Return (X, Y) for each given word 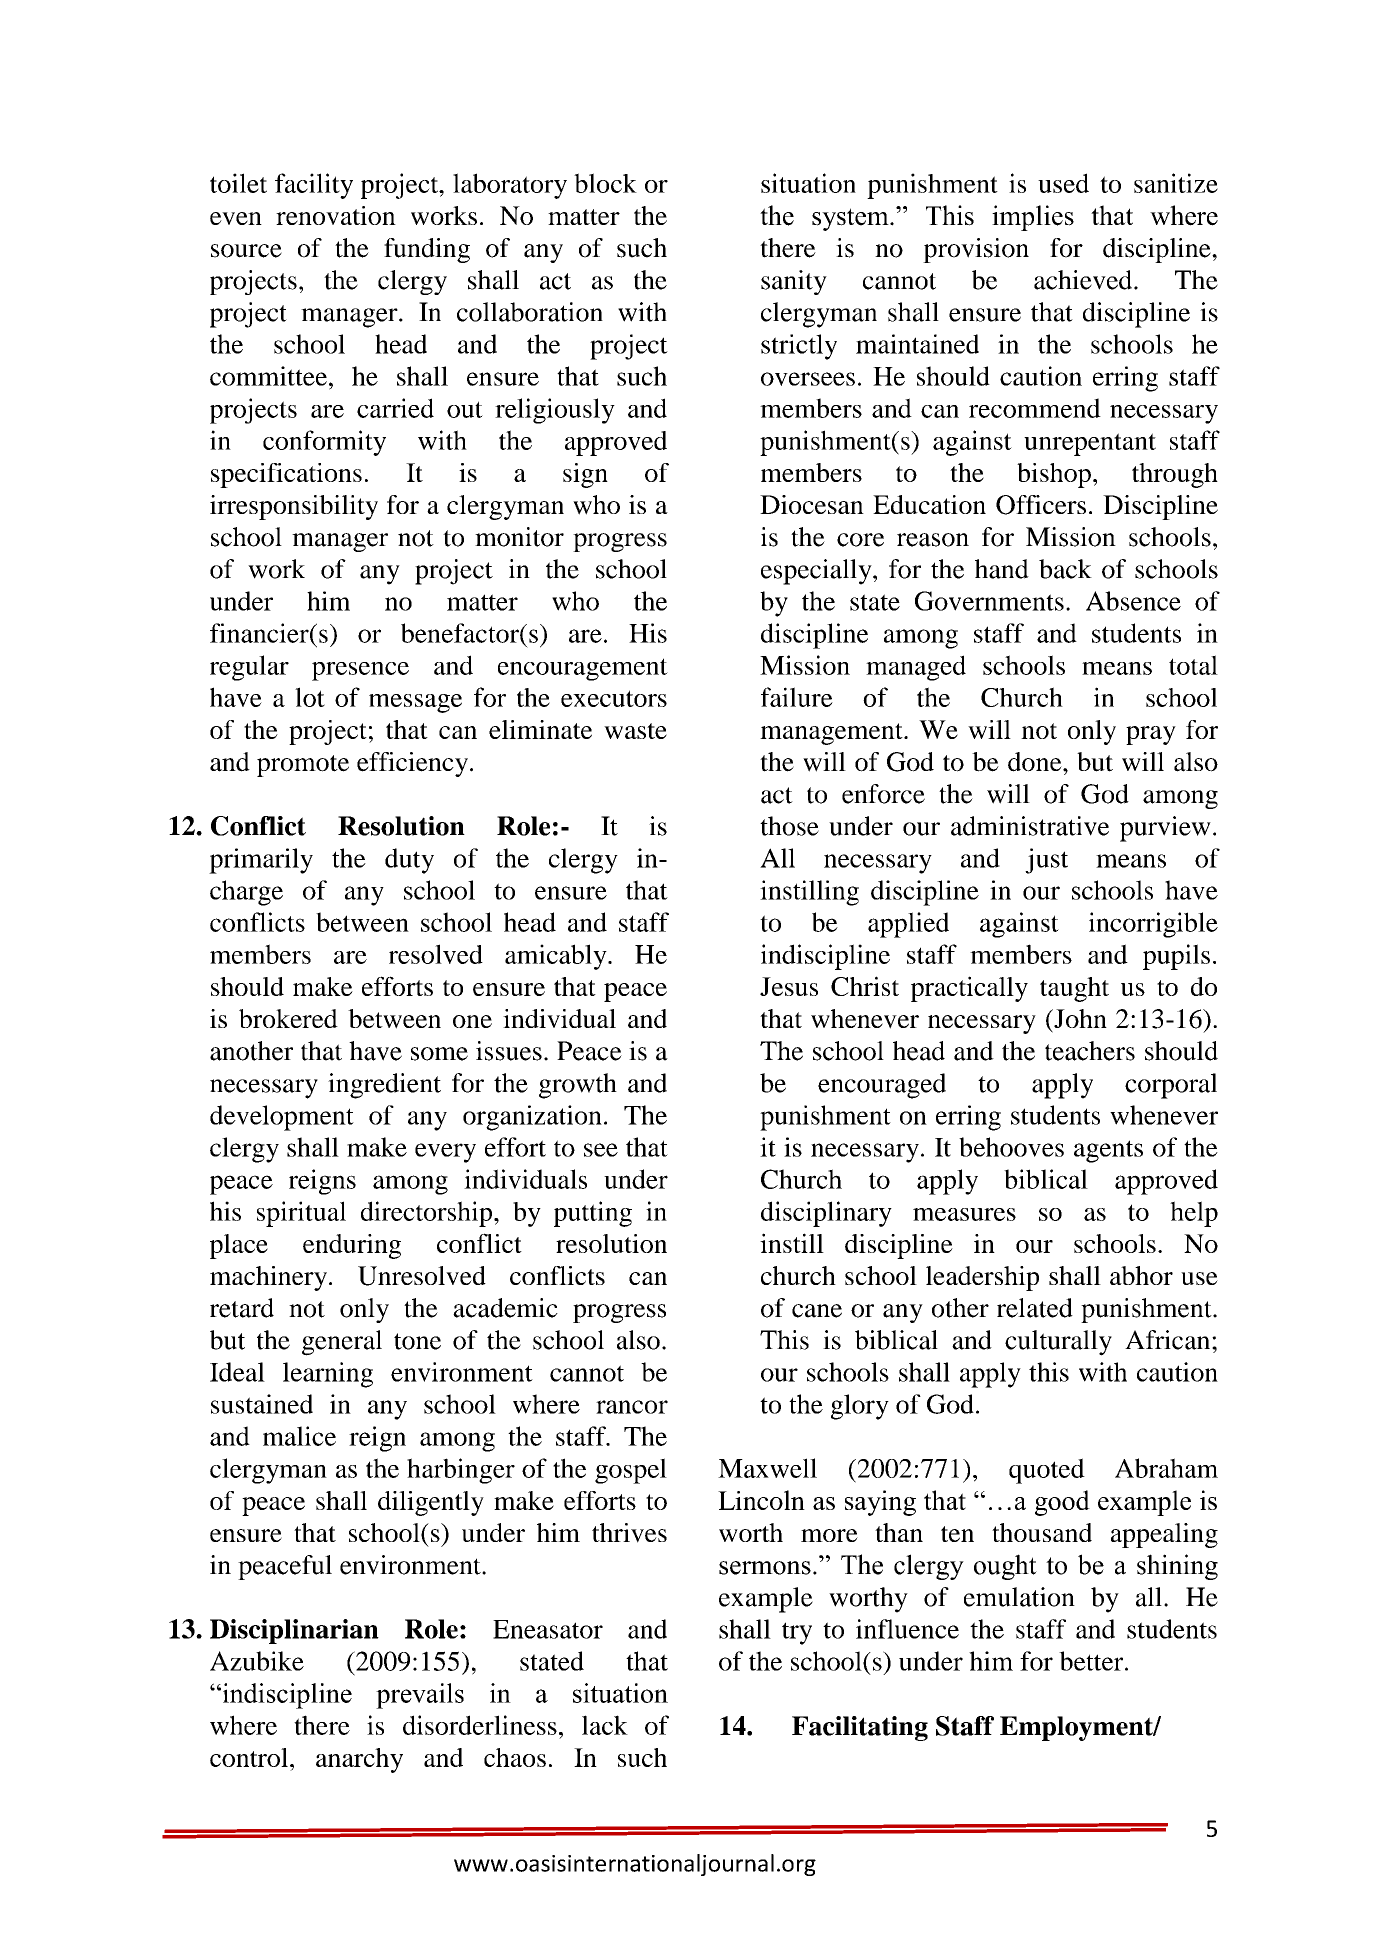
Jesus (789, 986)
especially (817, 572)
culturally (1058, 1343)
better (1092, 1661)
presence (360, 671)
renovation (336, 215)
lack (605, 1725)
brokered (288, 1018)
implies (1033, 218)
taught (1074, 989)
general (342, 1343)
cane (817, 1311)
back (1065, 569)
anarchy (359, 1760)
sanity (794, 282)
